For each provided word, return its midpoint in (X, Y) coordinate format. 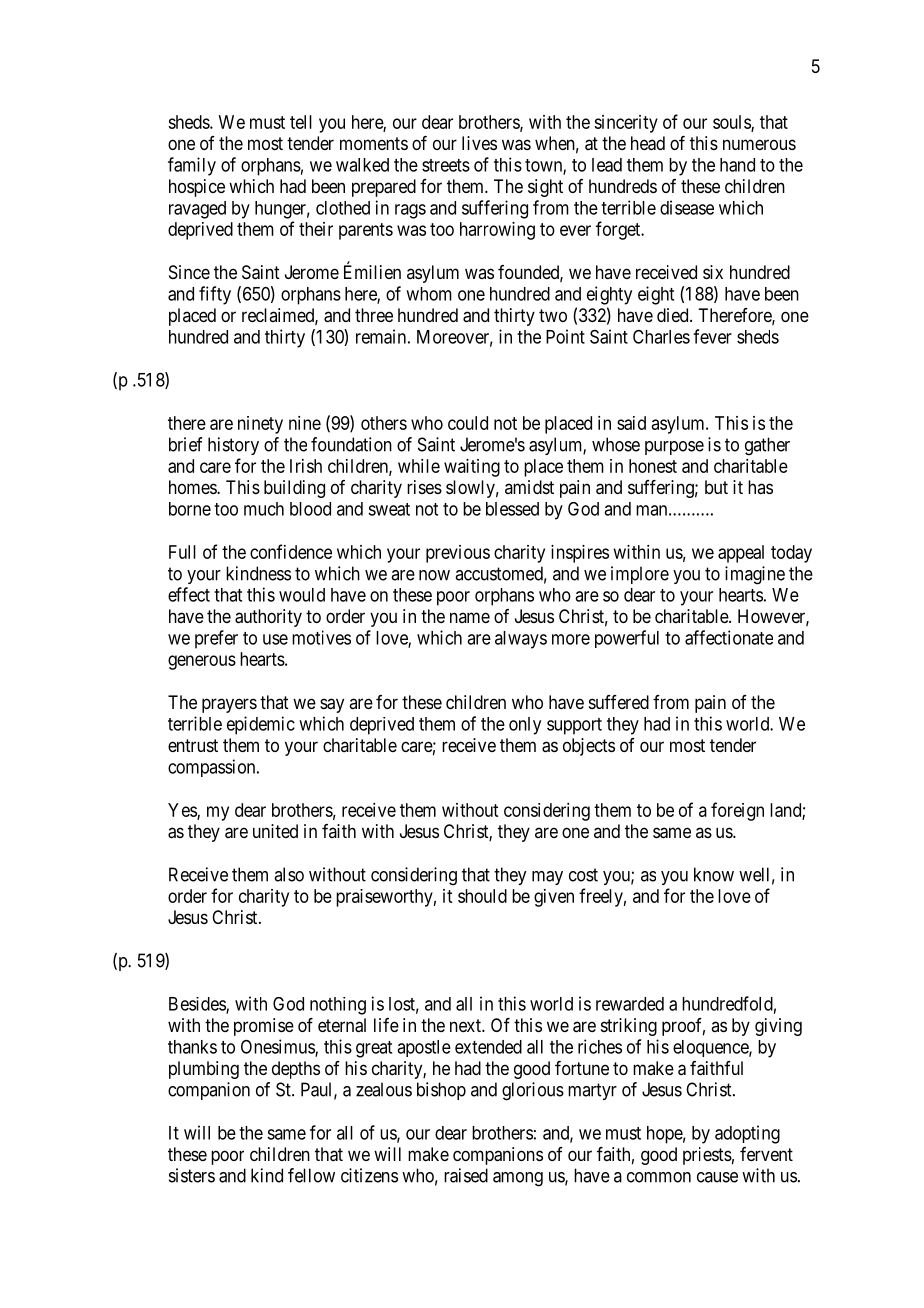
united (275, 831)
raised (466, 1175)
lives (479, 143)
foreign (737, 811)
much (264, 509)
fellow (311, 1175)
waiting (472, 468)
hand (737, 165)
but (716, 487)
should (482, 896)
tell (301, 122)
